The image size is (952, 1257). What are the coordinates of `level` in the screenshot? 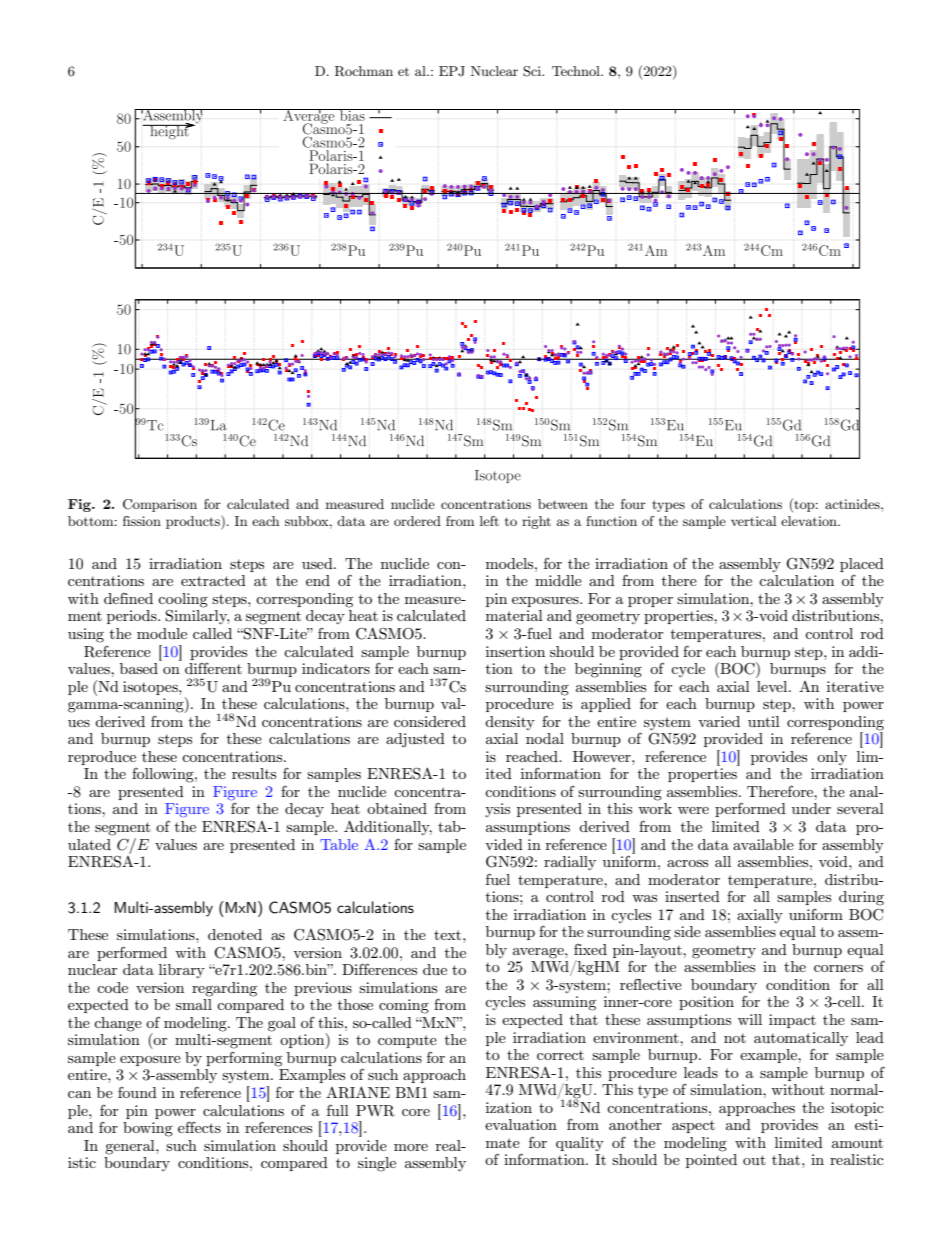 It's located at (773, 686).
